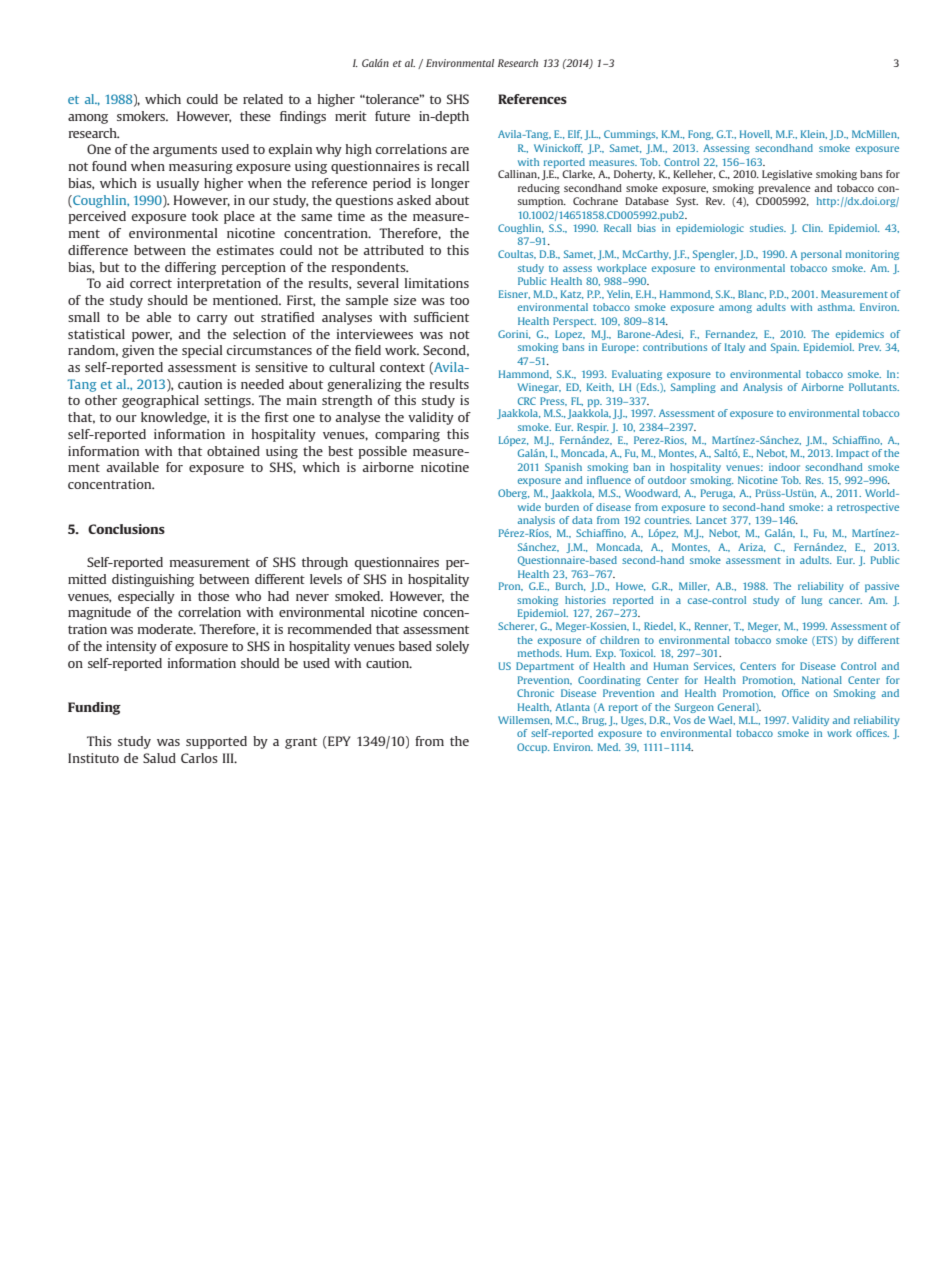 The width and height of the screenshot is (952, 1270). I want to click on histories, so click(585, 600).
